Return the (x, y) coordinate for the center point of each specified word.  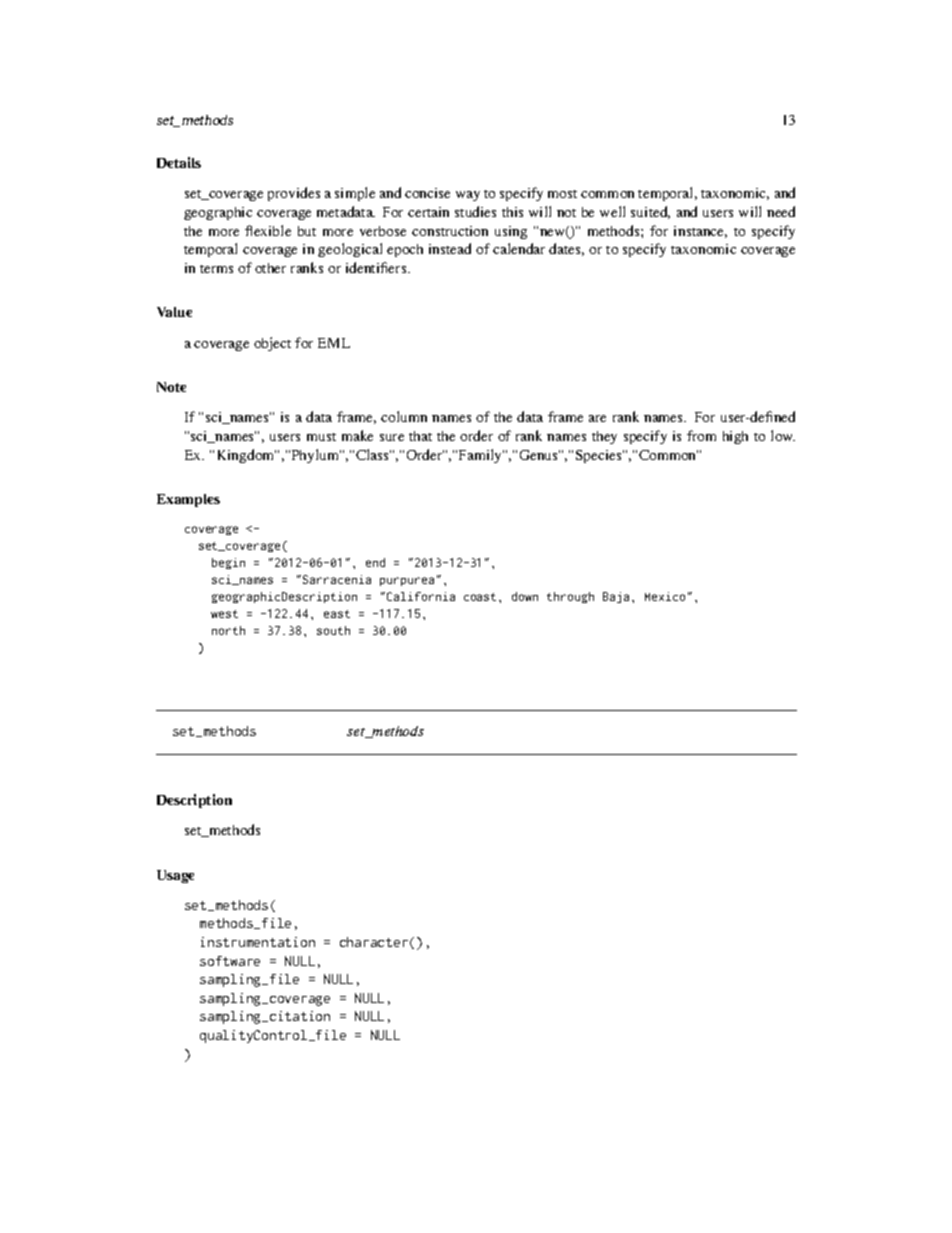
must (321, 437)
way (468, 196)
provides (294, 194)
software (230, 961)
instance (700, 232)
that (420, 436)
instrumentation (258, 942)
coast (482, 597)
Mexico (665, 596)
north (228, 630)
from (701, 435)
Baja (616, 597)
